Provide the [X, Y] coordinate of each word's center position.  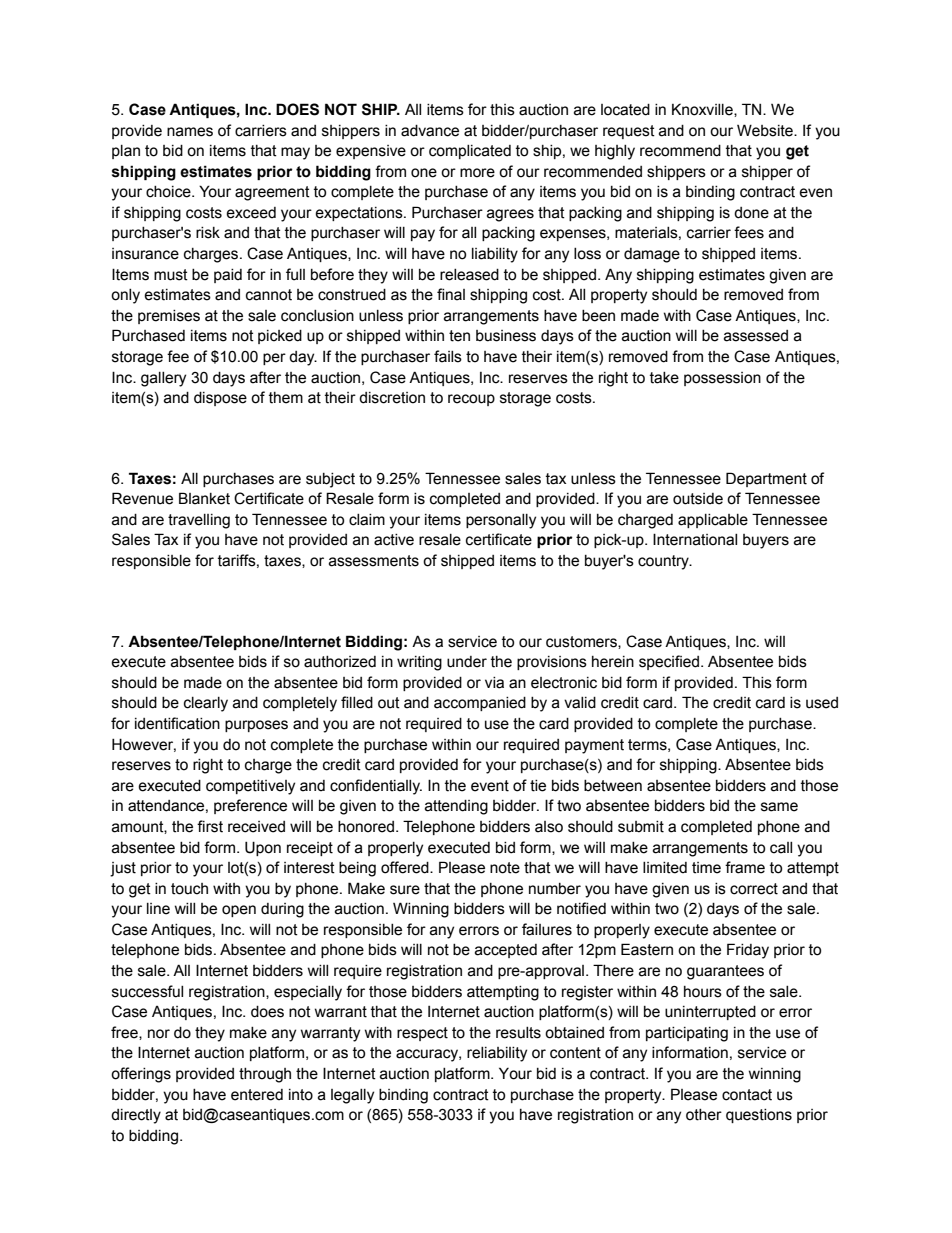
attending [456, 807]
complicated [470, 152]
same [779, 807]
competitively [250, 787]
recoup [471, 400]
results [518, 1033]
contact [747, 1095]
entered [257, 1095]
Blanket [204, 498]
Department [766, 479]
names [190, 132]
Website [766, 130]
